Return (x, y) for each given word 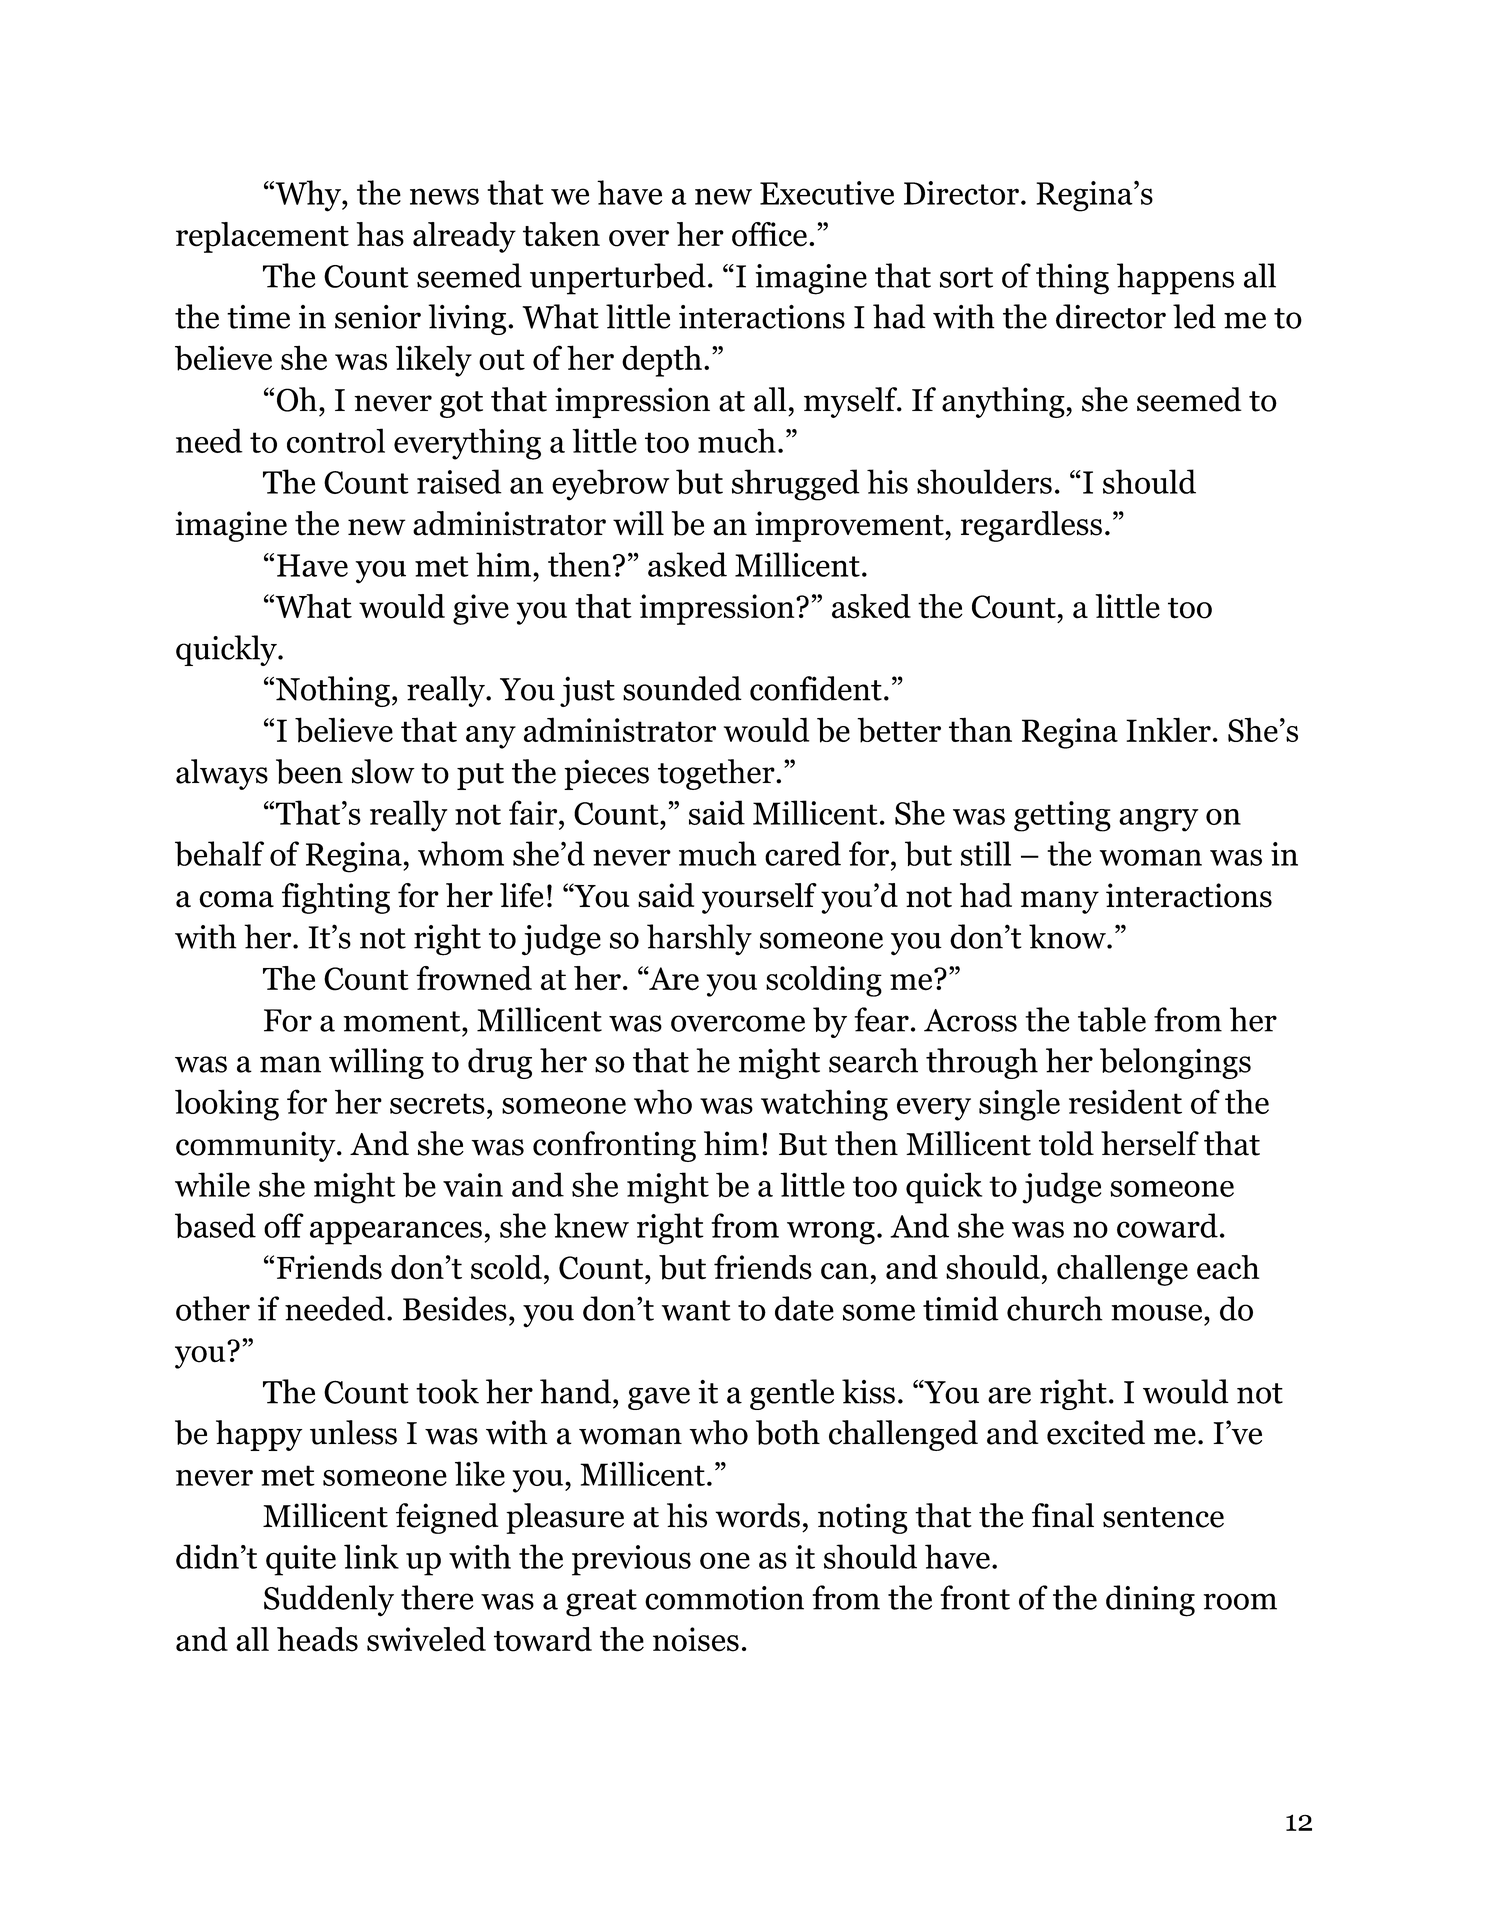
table (1112, 1019)
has (380, 234)
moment (403, 1021)
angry (1159, 820)
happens (1175, 279)
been (309, 771)
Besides (455, 1308)
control (336, 440)
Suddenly (329, 1601)
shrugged (796, 485)
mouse (1158, 1312)
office (769, 234)
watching (824, 1105)
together (717, 774)
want (696, 1310)
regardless (1031, 526)
